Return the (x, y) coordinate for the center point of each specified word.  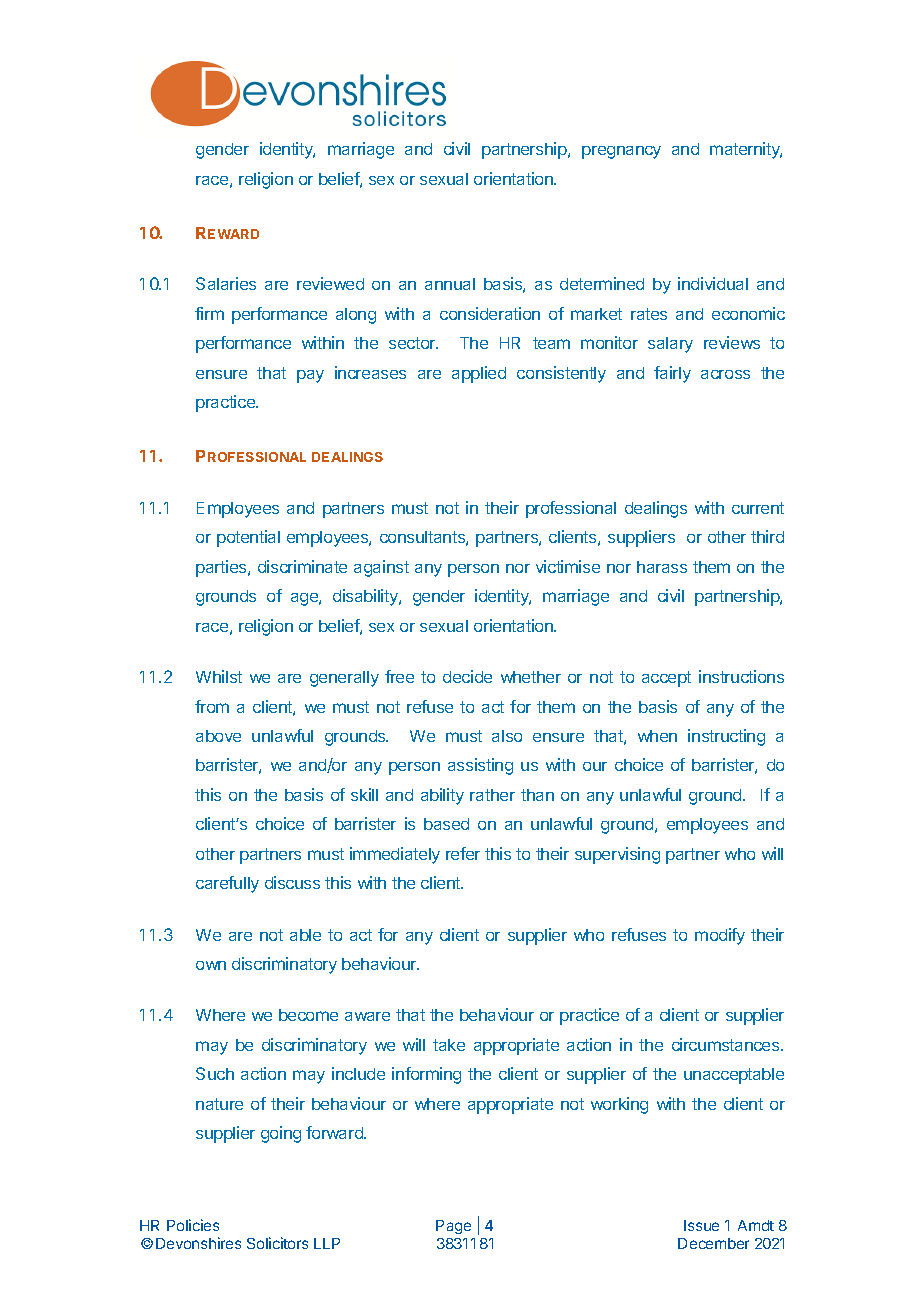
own (211, 965)
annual (450, 284)
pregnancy (621, 152)
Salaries (226, 283)
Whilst (219, 676)
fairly (672, 374)
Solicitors (277, 1243)
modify (720, 936)
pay (310, 376)
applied (479, 374)
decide (467, 676)
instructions (741, 676)
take (449, 1045)
